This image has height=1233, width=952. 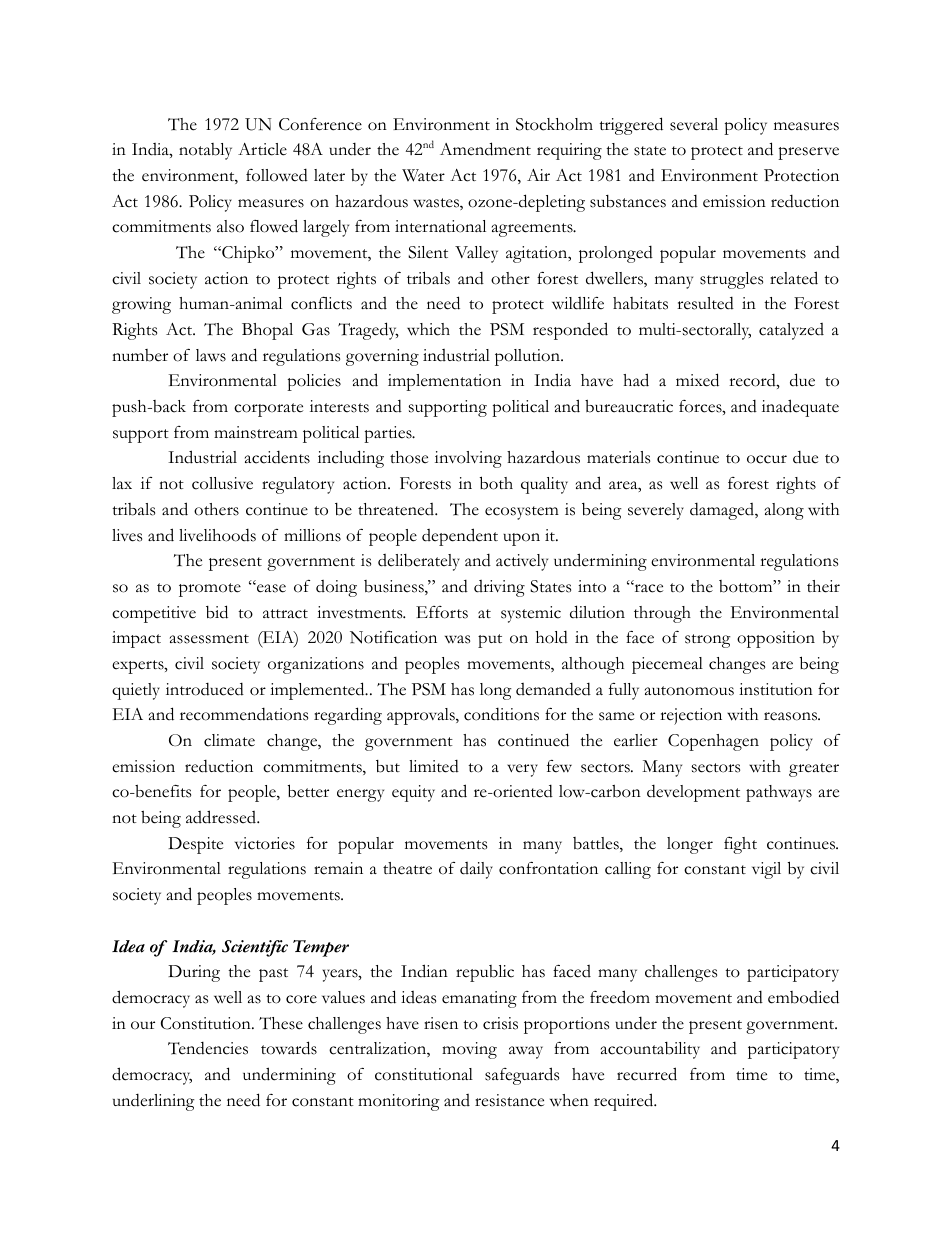 What do you see at coordinates (469, 1050) in the image?
I see `moving` at bounding box center [469, 1050].
